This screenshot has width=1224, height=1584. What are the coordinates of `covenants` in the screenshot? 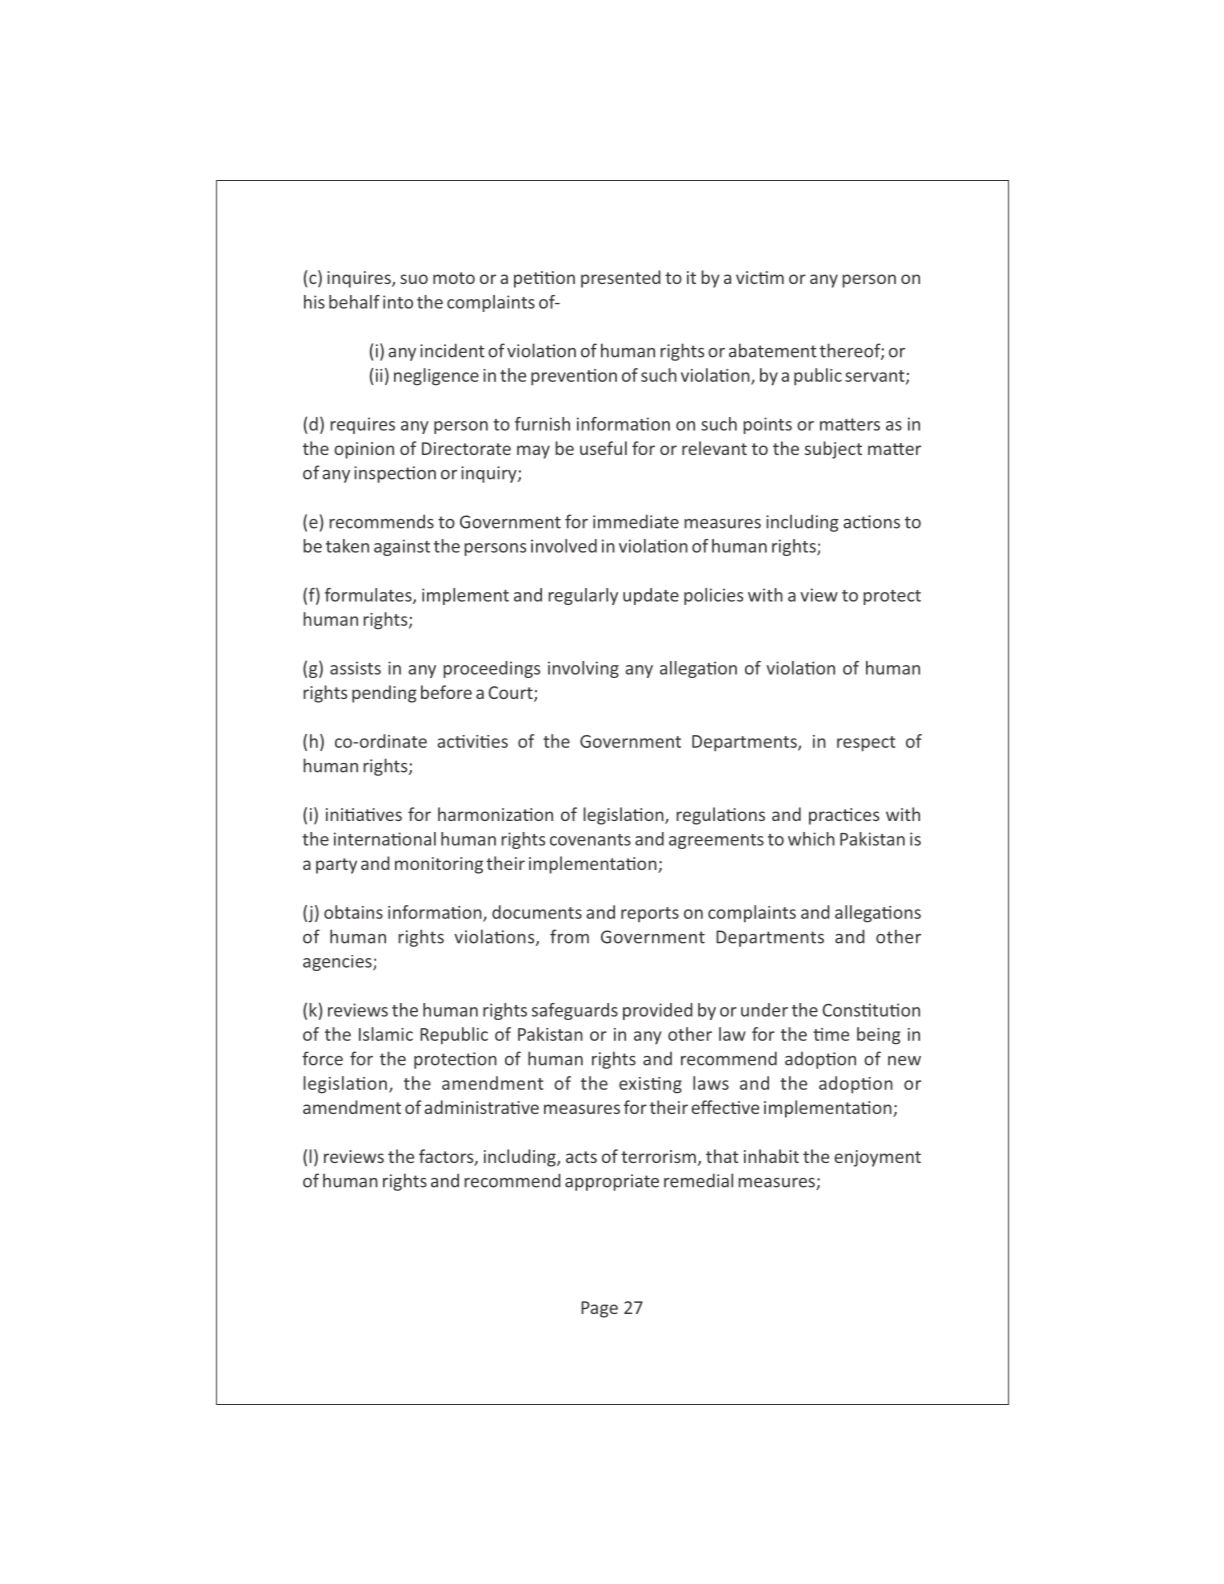 It's located at (590, 840).
